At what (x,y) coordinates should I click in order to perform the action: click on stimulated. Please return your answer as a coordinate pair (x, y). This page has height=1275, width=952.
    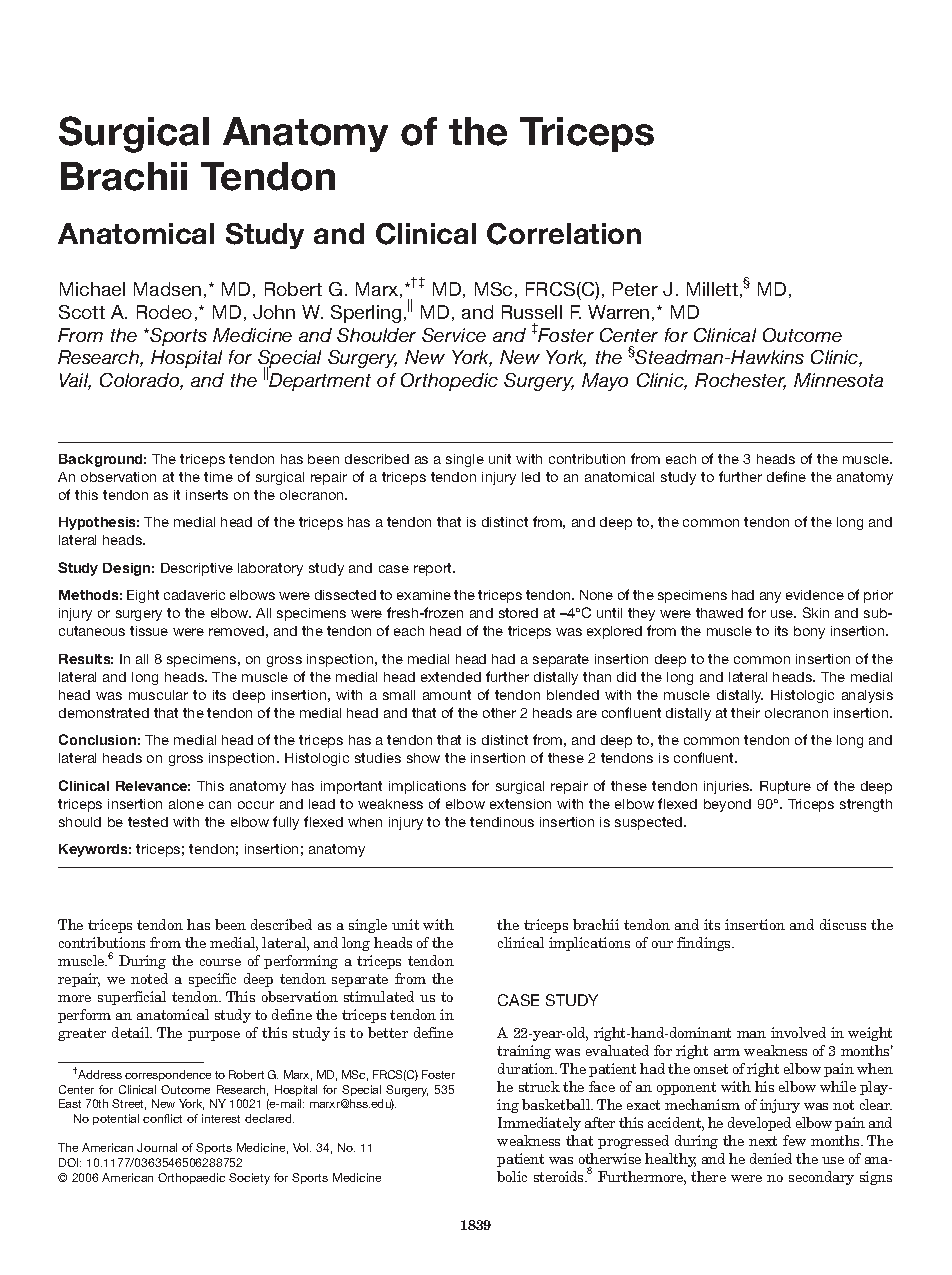
    Looking at the image, I should click on (379, 996).
